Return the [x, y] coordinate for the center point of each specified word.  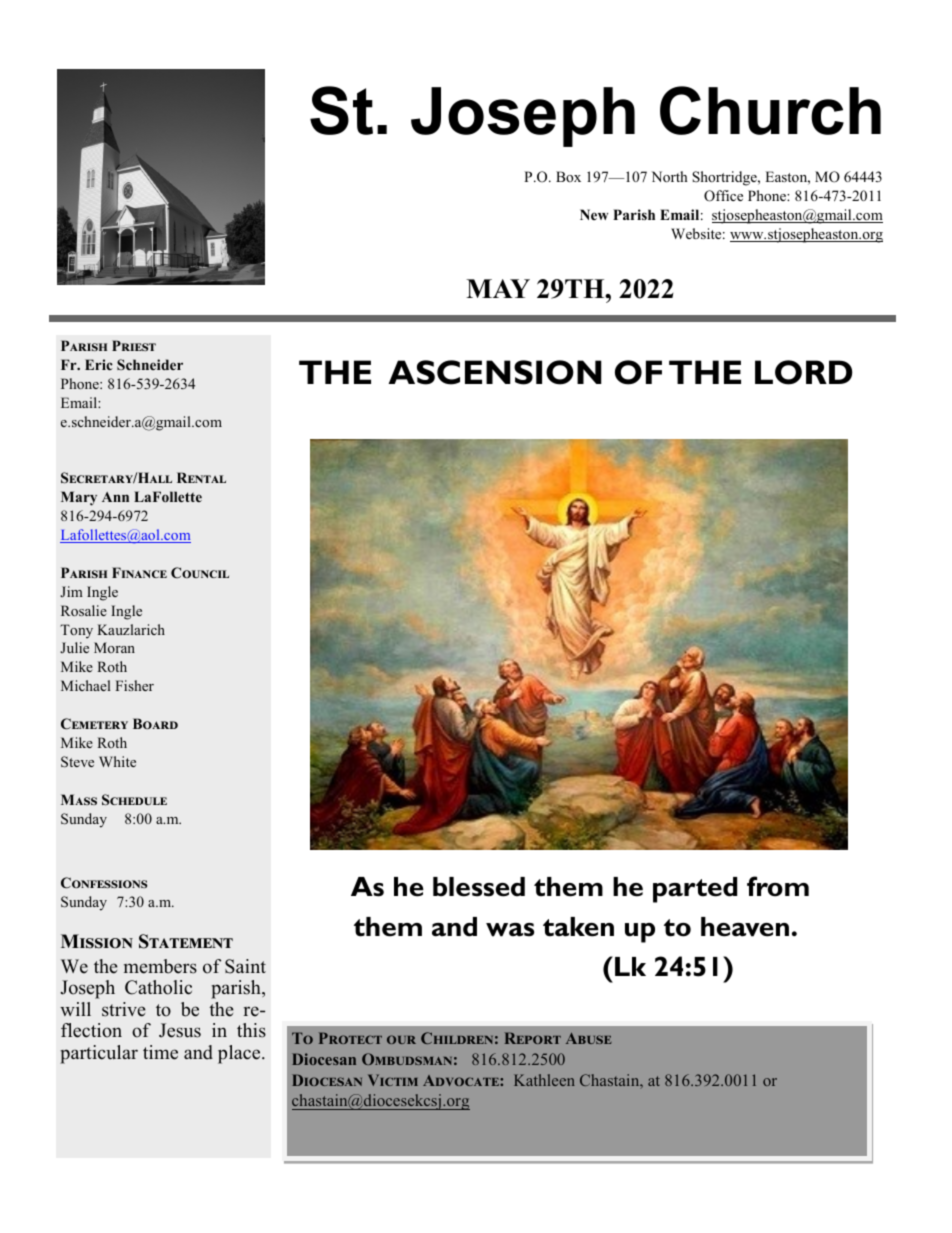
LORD [804, 372]
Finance [139, 572]
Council [200, 572]
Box [568, 176]
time [160, 1052]
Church [770, 110]
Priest [134, 345]
